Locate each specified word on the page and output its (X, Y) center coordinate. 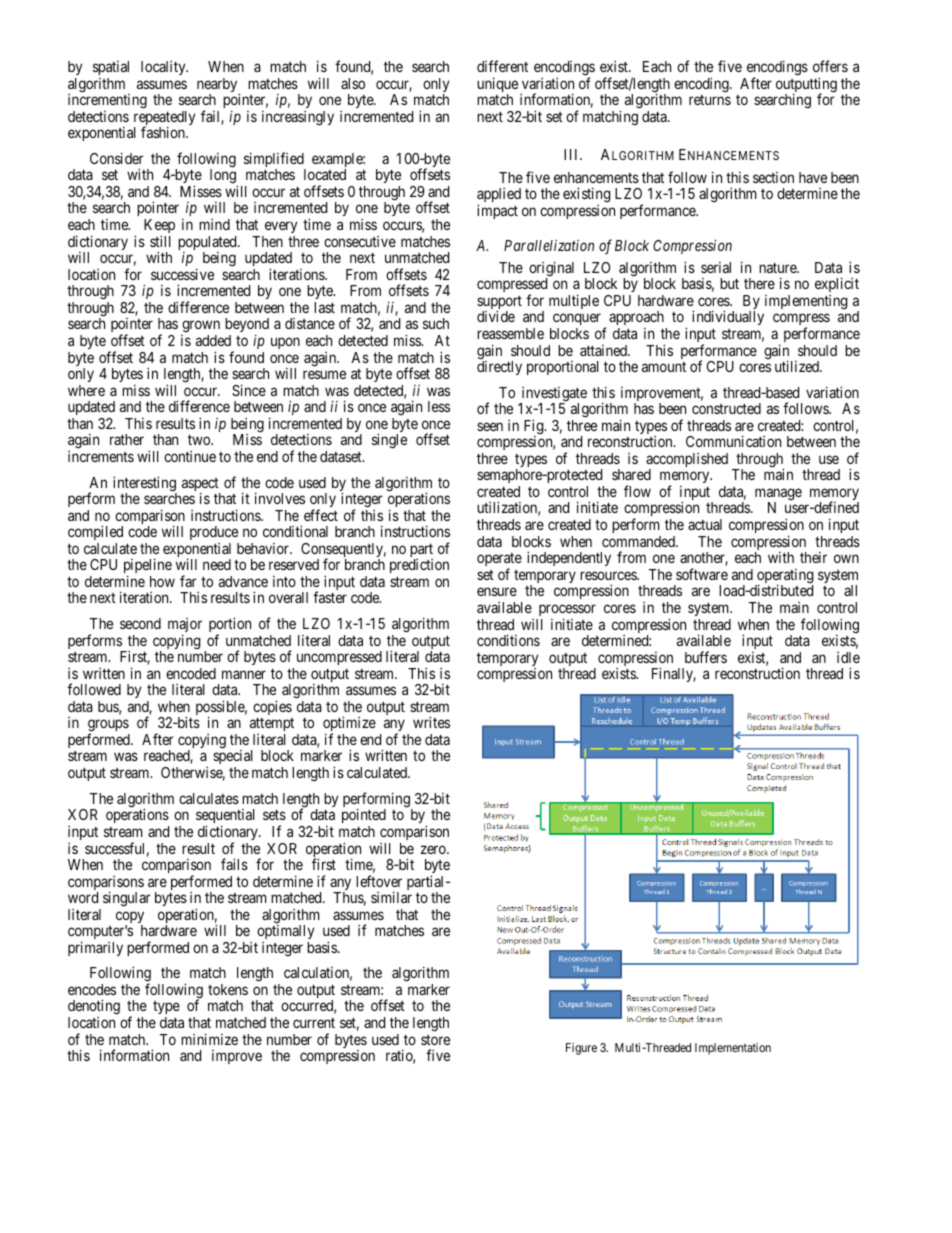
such (436, 323)
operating (784, 577)
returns (710, 100)
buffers (706, 657)
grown (200, 328)
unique (497, 86)
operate (499, 561)
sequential (225, 817)
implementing (806, 302)
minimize (209, 1039)
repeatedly (164, 119)
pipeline (148, 567)
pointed (364, 815)
